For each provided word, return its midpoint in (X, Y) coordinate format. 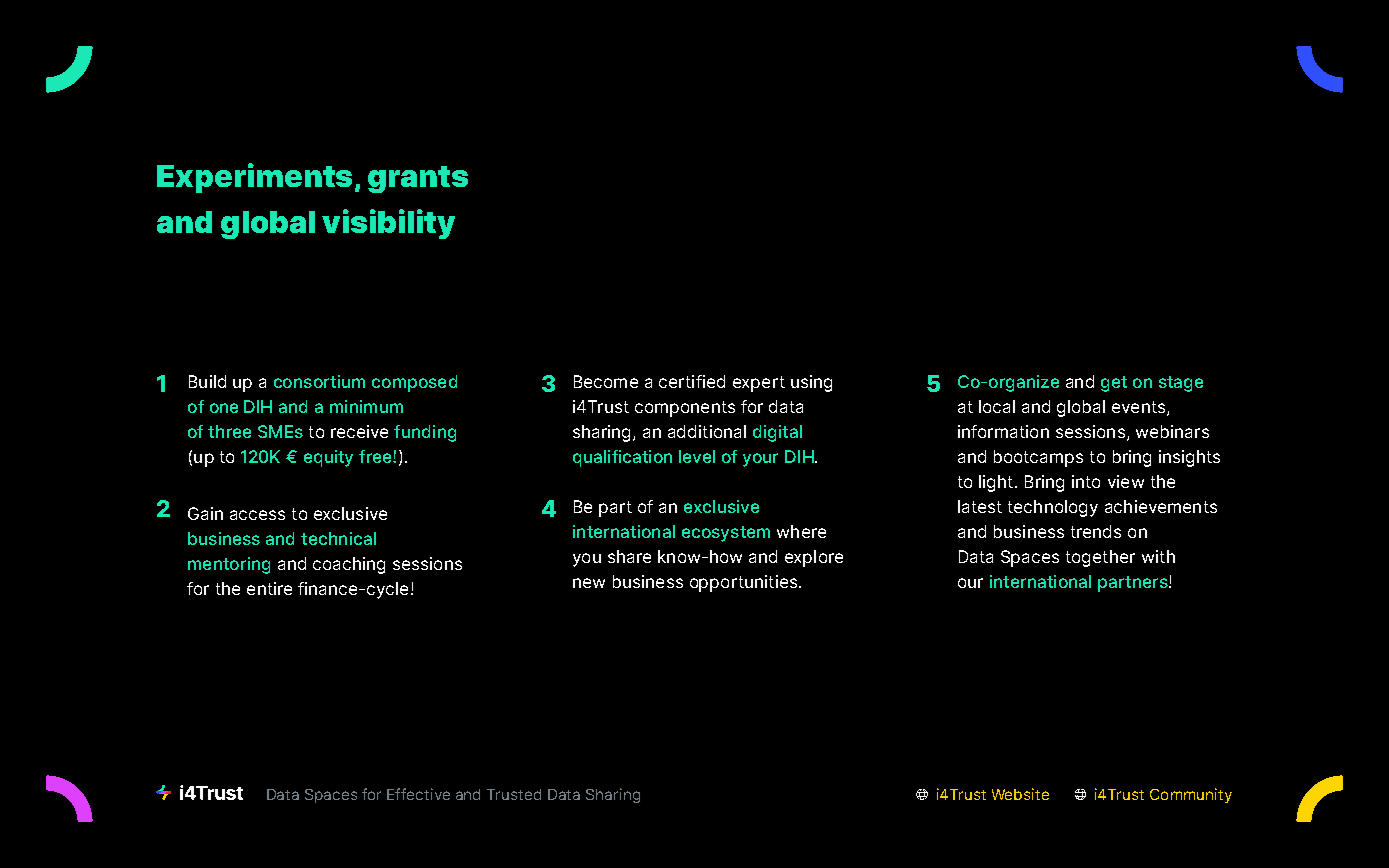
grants (418, 179)
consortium (319, 381)
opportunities (743, 583)
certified (692, 381)
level (697, 456)
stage (1181, 384)
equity (328, 458)
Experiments (254, 178)
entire (269, 588)
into (1086, 481)
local (997, 406)
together (1100, 558)
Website (1020, 794)
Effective (418, 794)
